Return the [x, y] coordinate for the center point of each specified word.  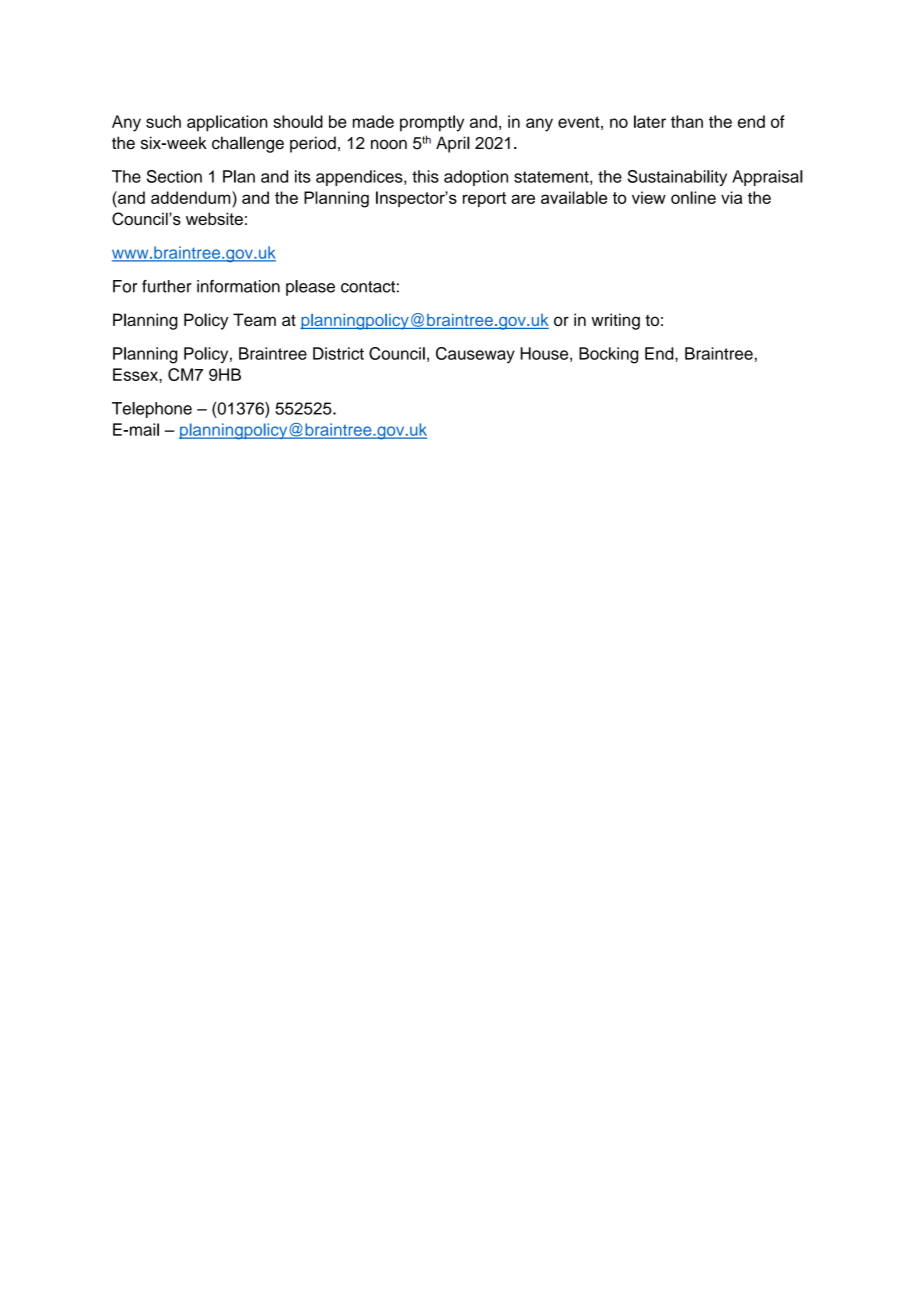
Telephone [152, 410]
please [310, 288]
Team [254, 319]
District [338, 353]
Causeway [475, 355]
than [687, 121]
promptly [432, 123]
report [484, 199]
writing [615, 321]
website [214, 218]
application [227, 123]
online [693, 197]
